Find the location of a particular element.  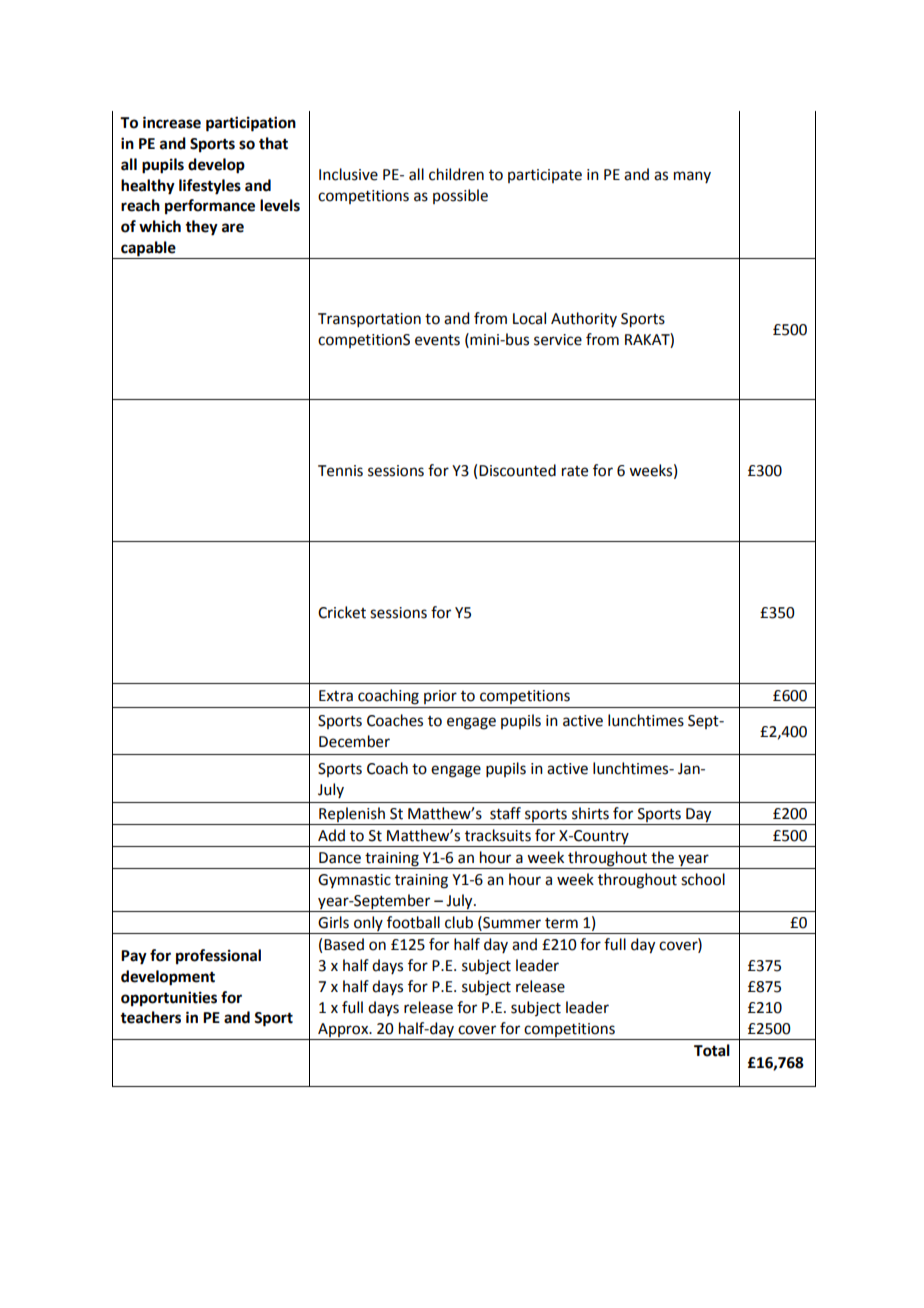

children is located at coordinates (456, 174).
